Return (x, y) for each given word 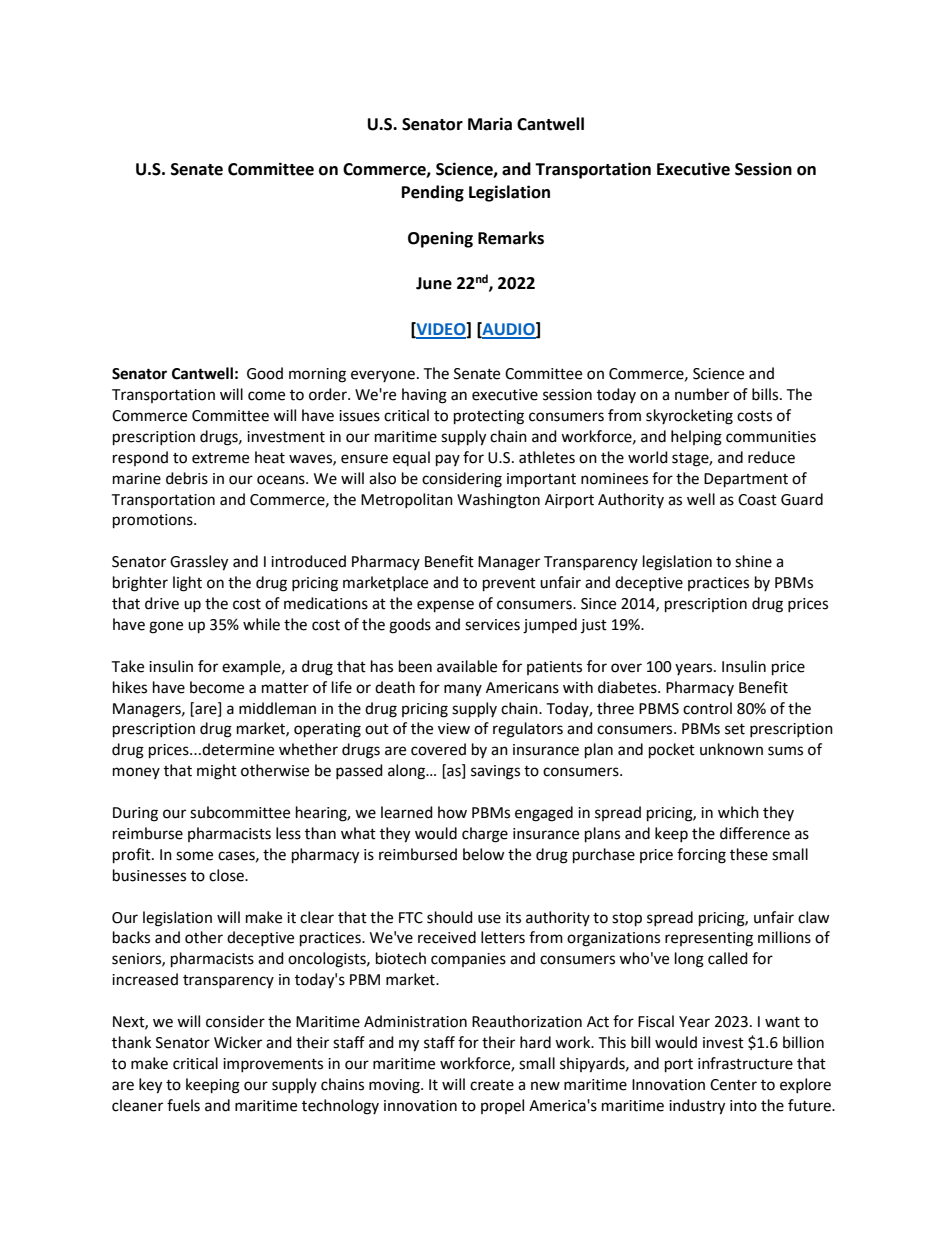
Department (746, 480)
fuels (183, 1105)
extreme (220, 458)
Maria (490, 124)
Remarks (511, 238)
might (217, 772)
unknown (731, 749)
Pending (433, 193)
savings (495, 772)
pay (448, 460)
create (492, 1085)
